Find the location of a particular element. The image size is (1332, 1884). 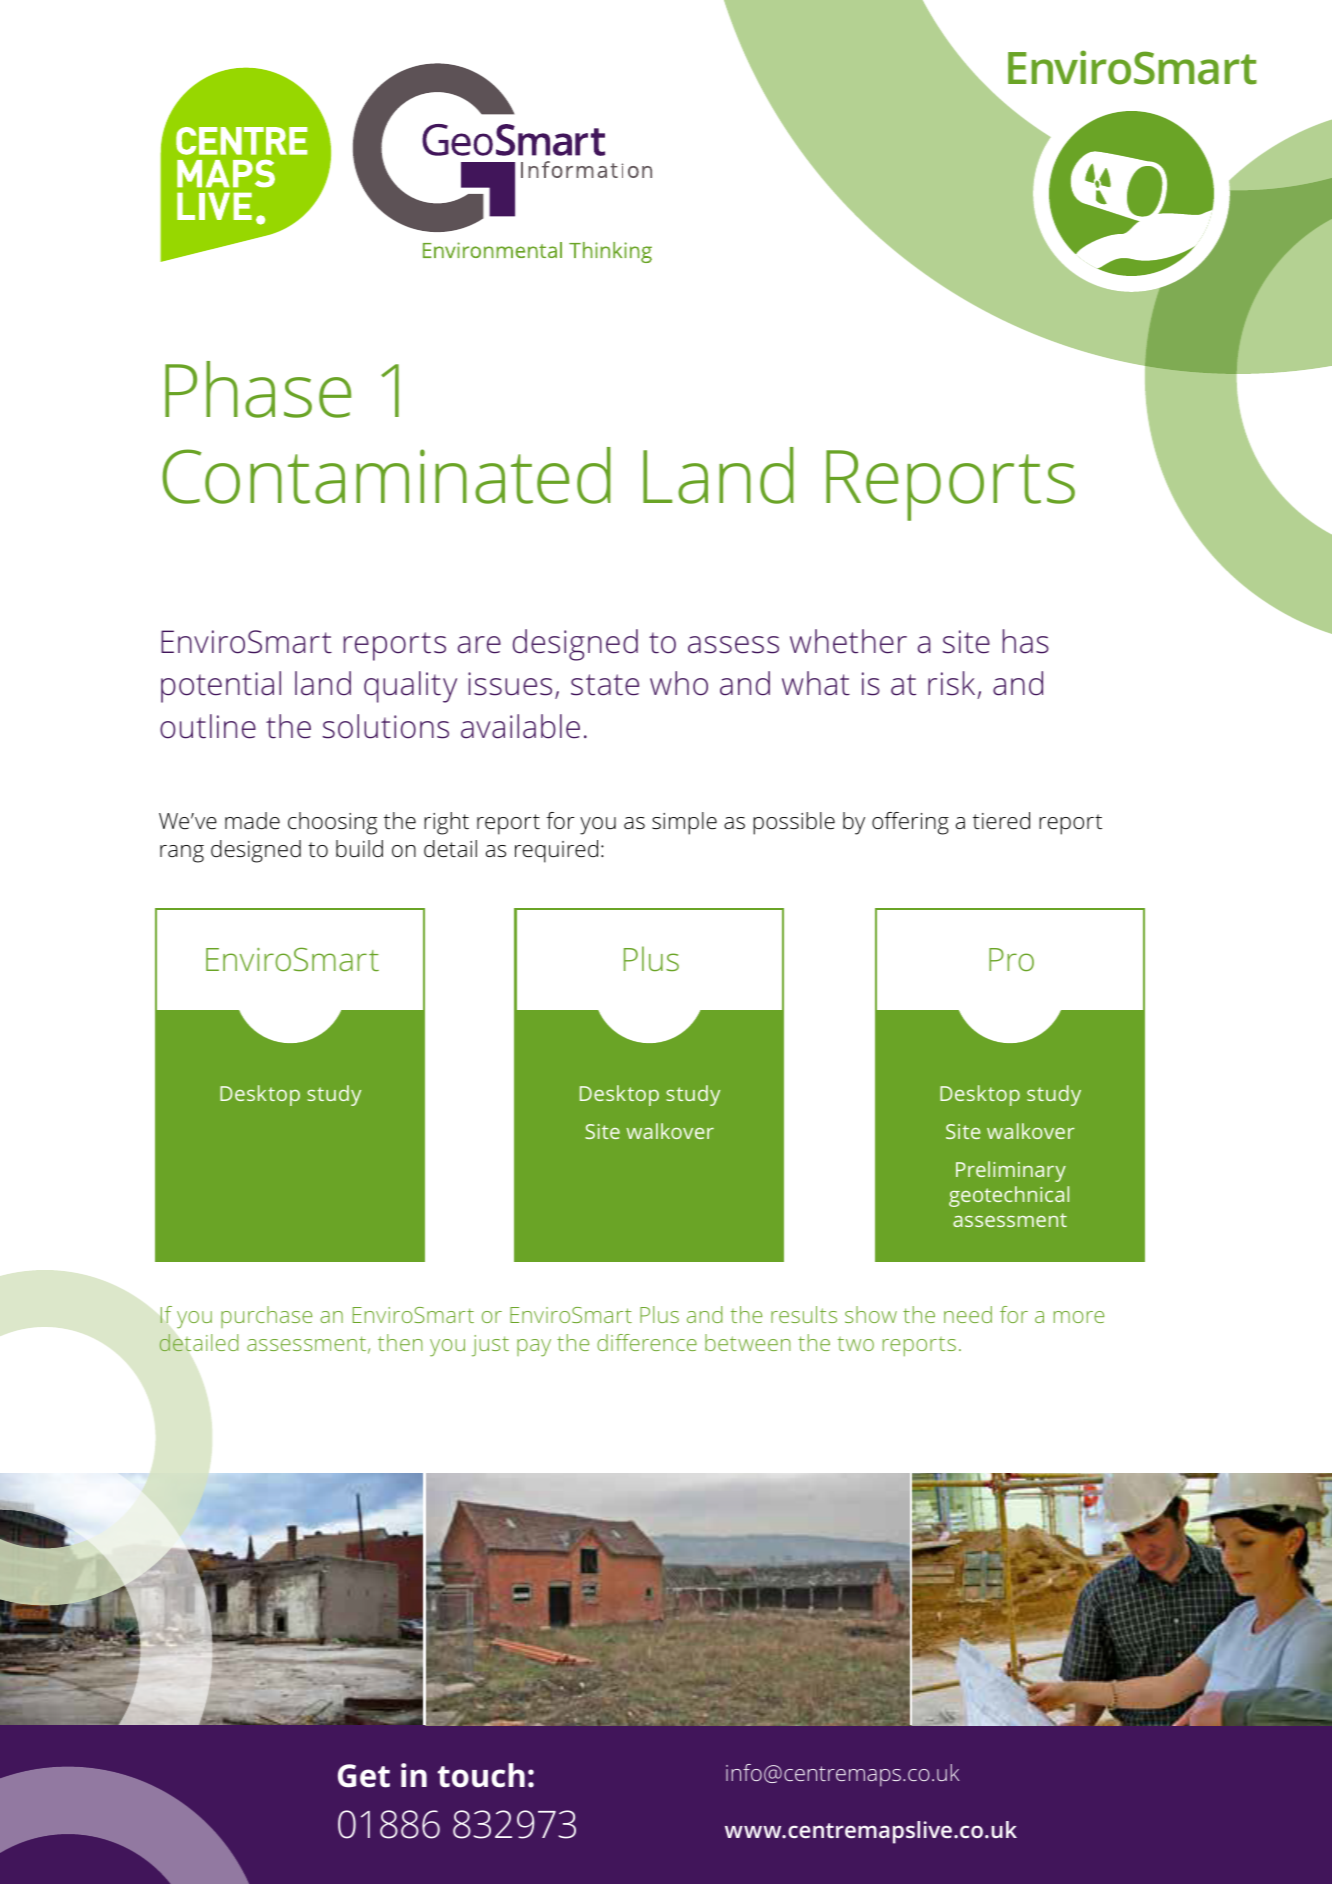

whether is located at coordinates (848, 641).
